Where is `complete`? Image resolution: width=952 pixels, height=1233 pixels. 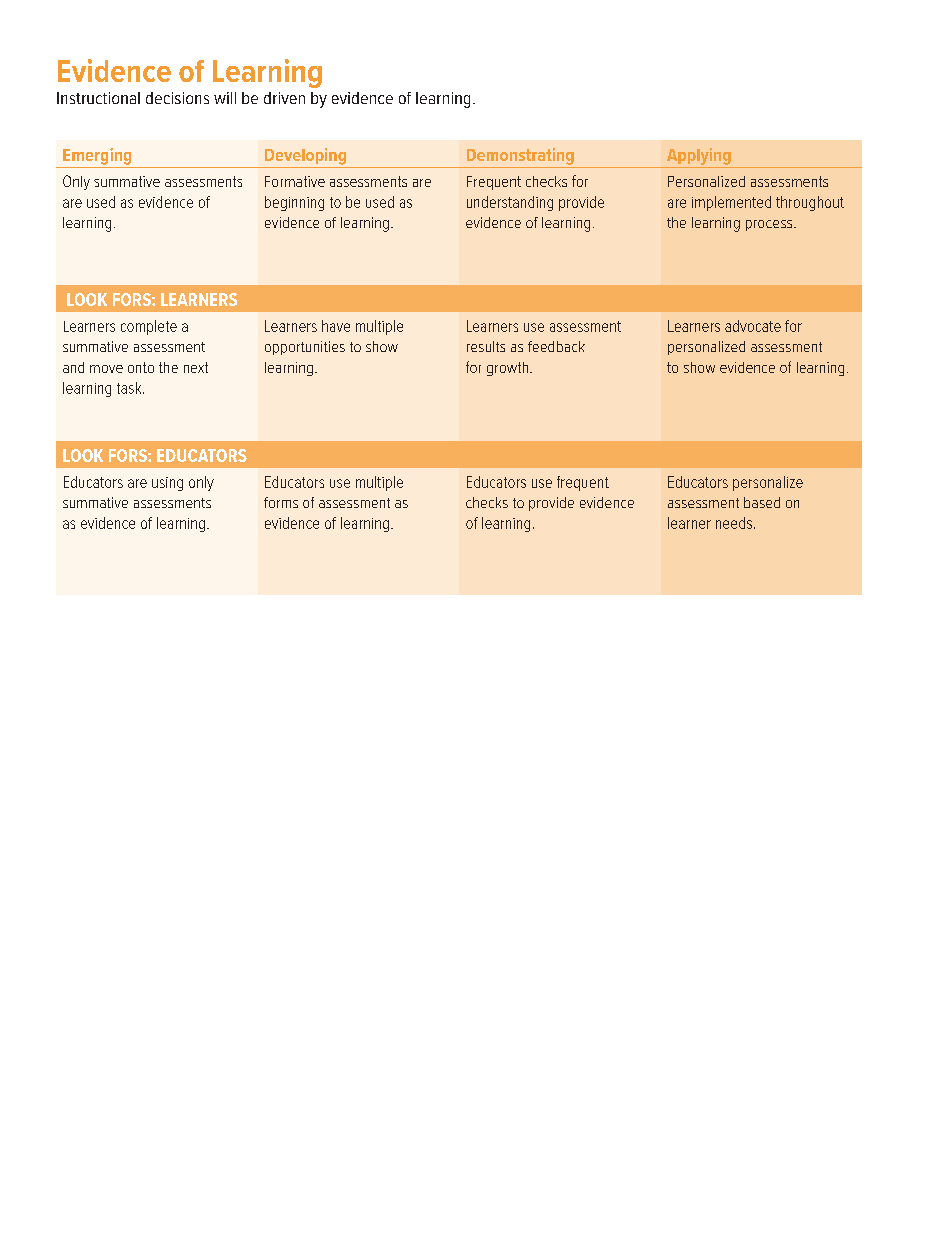
complete is located at coordinates (149, 327).
